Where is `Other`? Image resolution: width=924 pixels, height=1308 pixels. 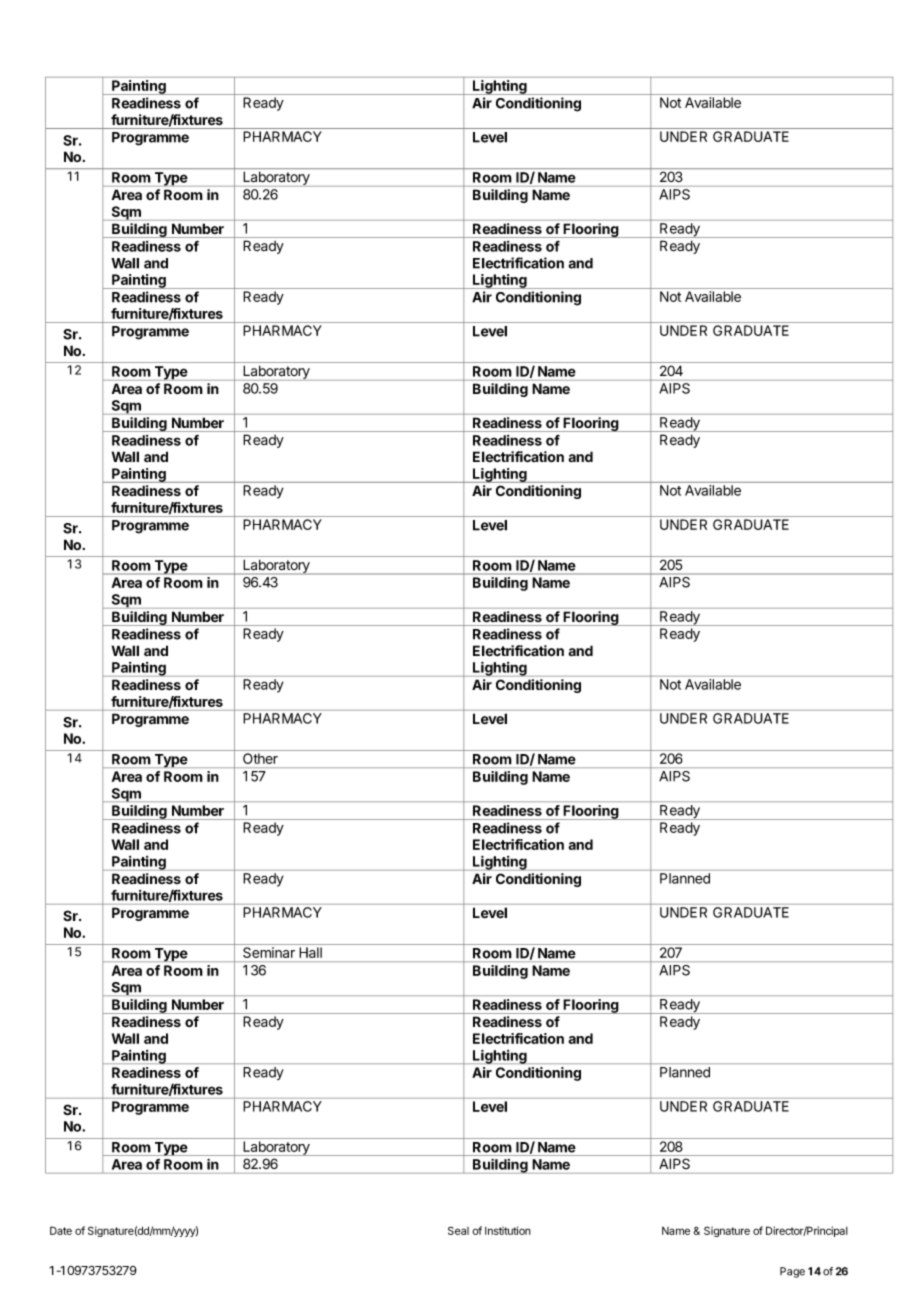 Other is located at coordinates (260, 758).
